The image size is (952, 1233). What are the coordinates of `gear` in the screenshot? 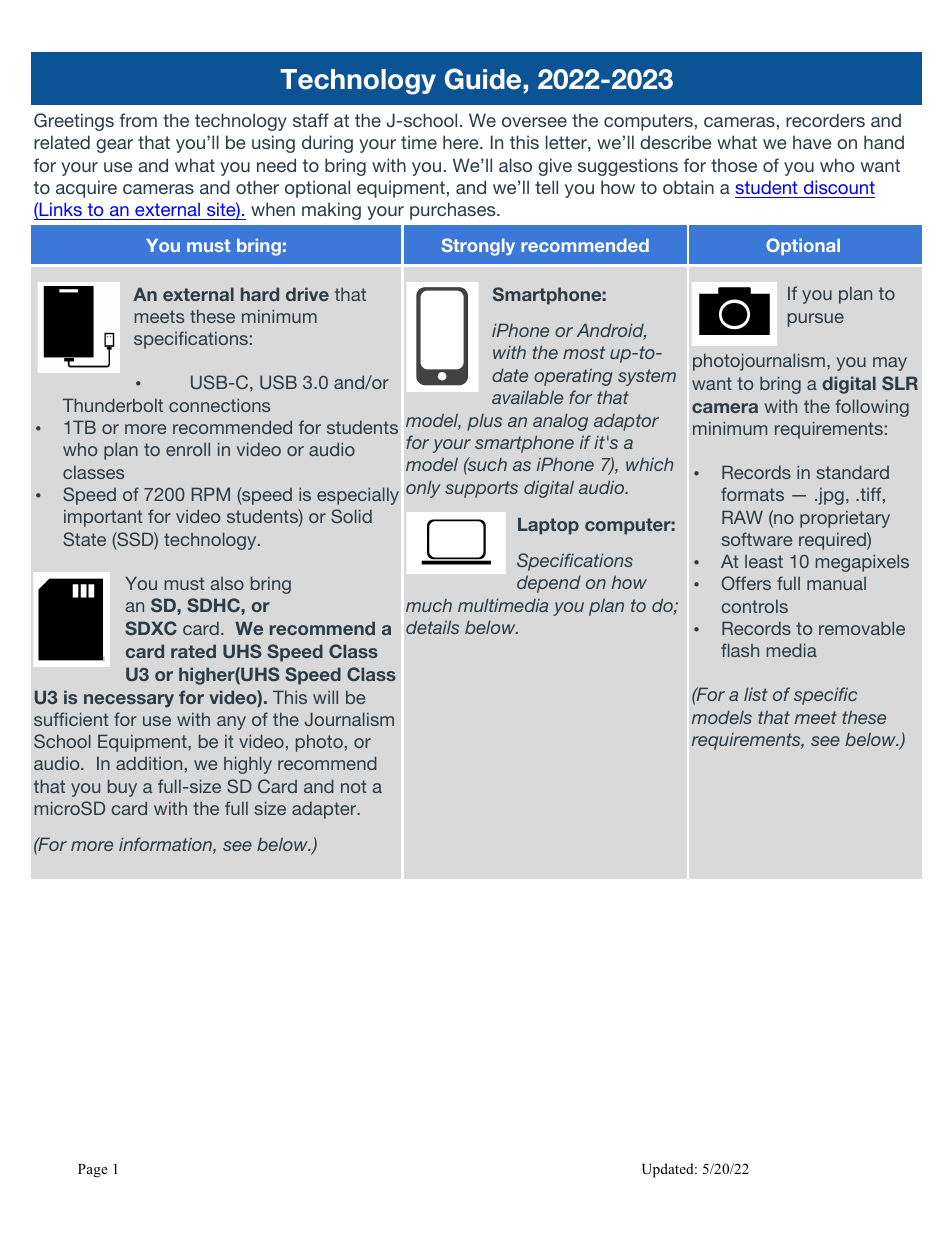 It's located at (114, 146).
